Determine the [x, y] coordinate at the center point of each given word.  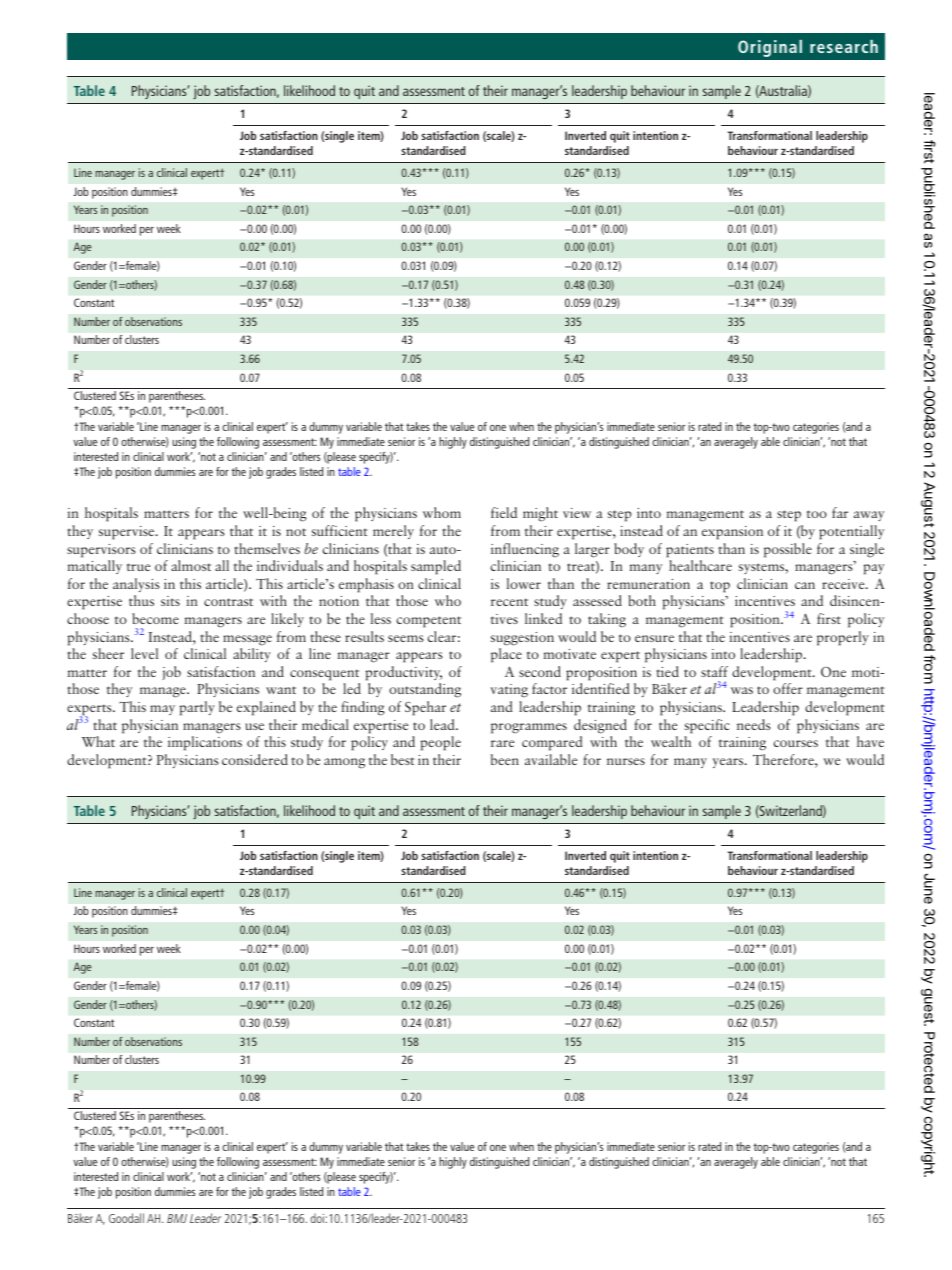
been [505, 759]
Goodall [126, 1218]
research [844, 46]
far [840, 512]
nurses [626, 761]
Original [770, 48]
